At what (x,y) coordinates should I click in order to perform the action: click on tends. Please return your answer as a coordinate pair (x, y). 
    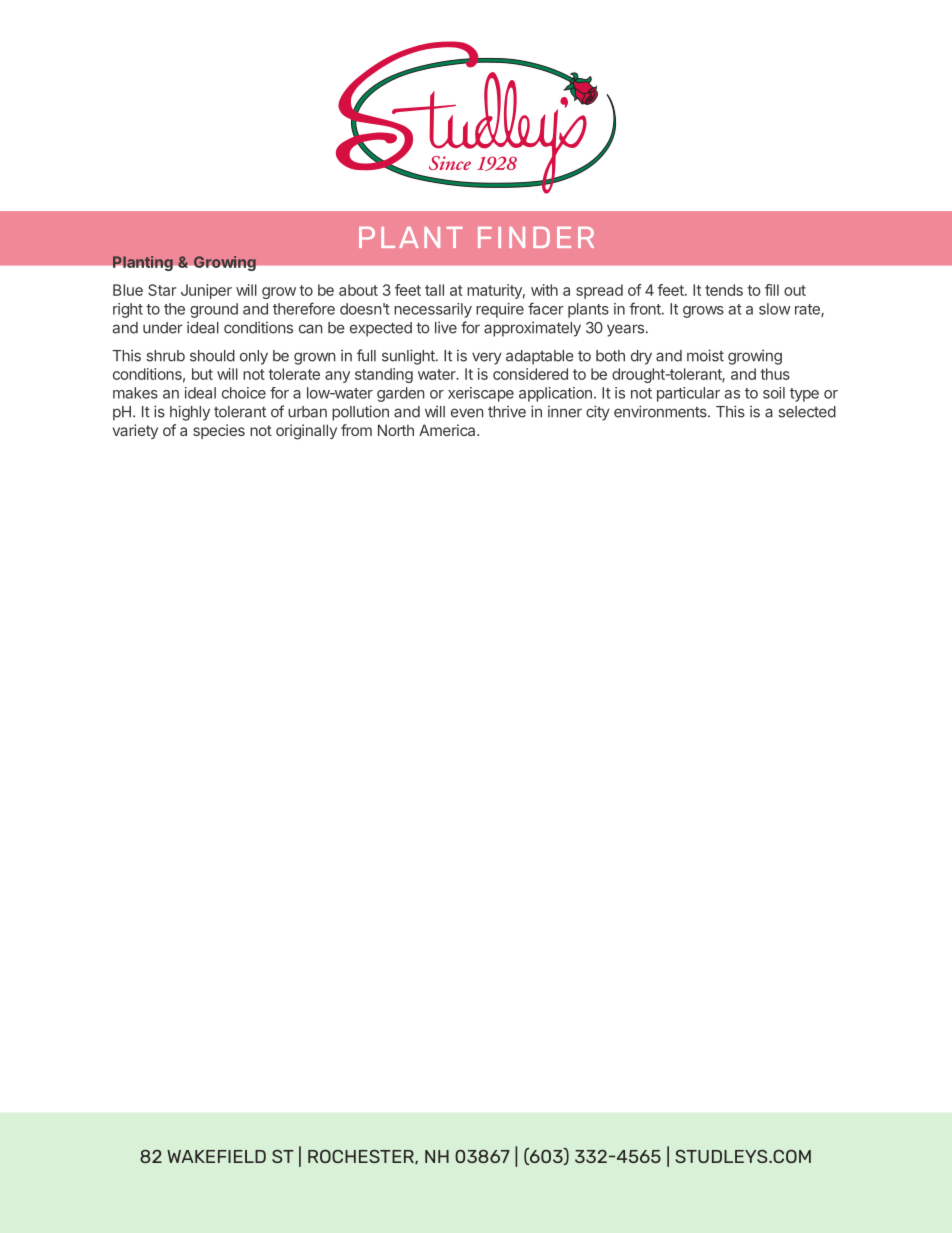
    Looking at the image, I should click on (724, 290).
